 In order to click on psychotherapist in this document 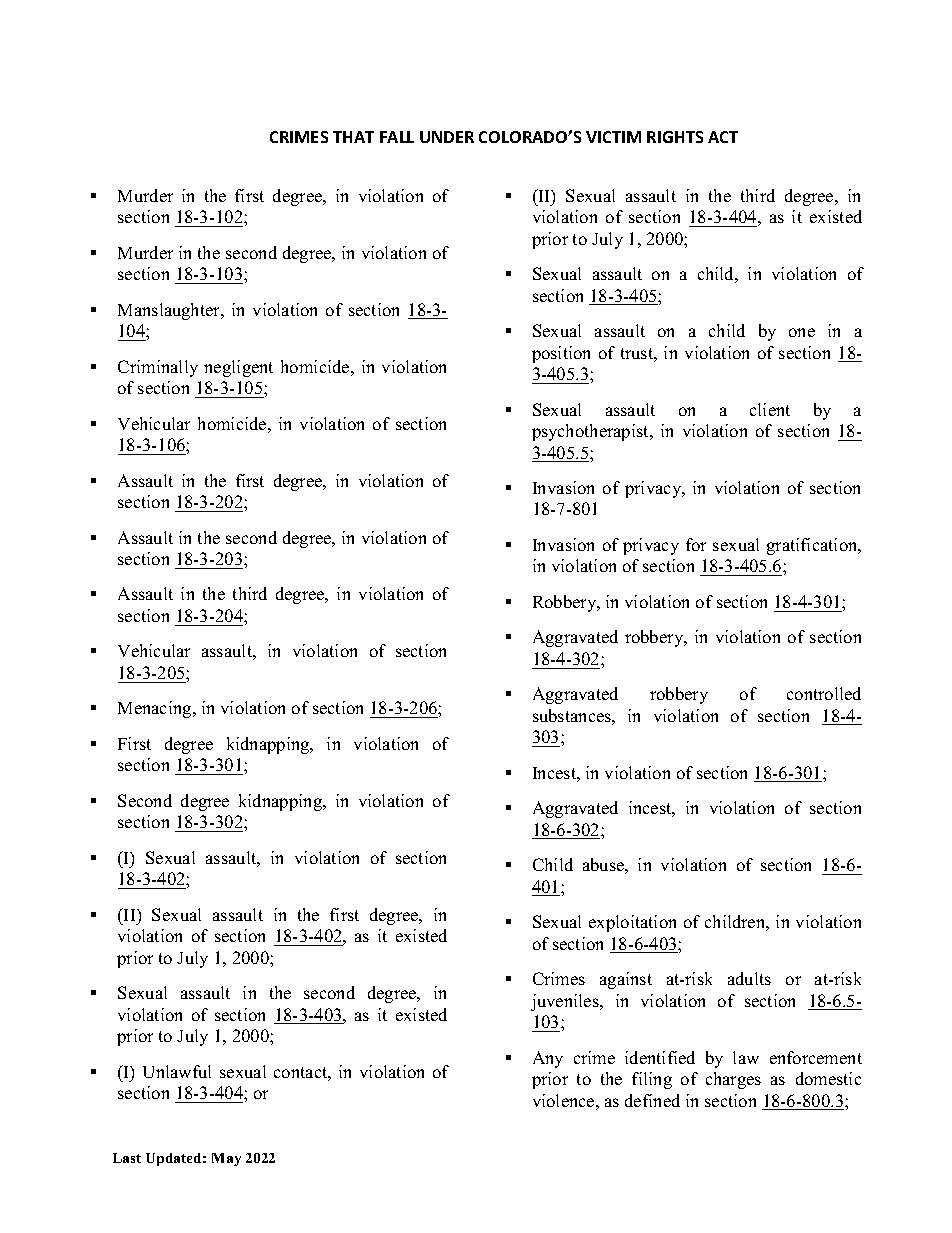, I will do `click(591, 432)`.
